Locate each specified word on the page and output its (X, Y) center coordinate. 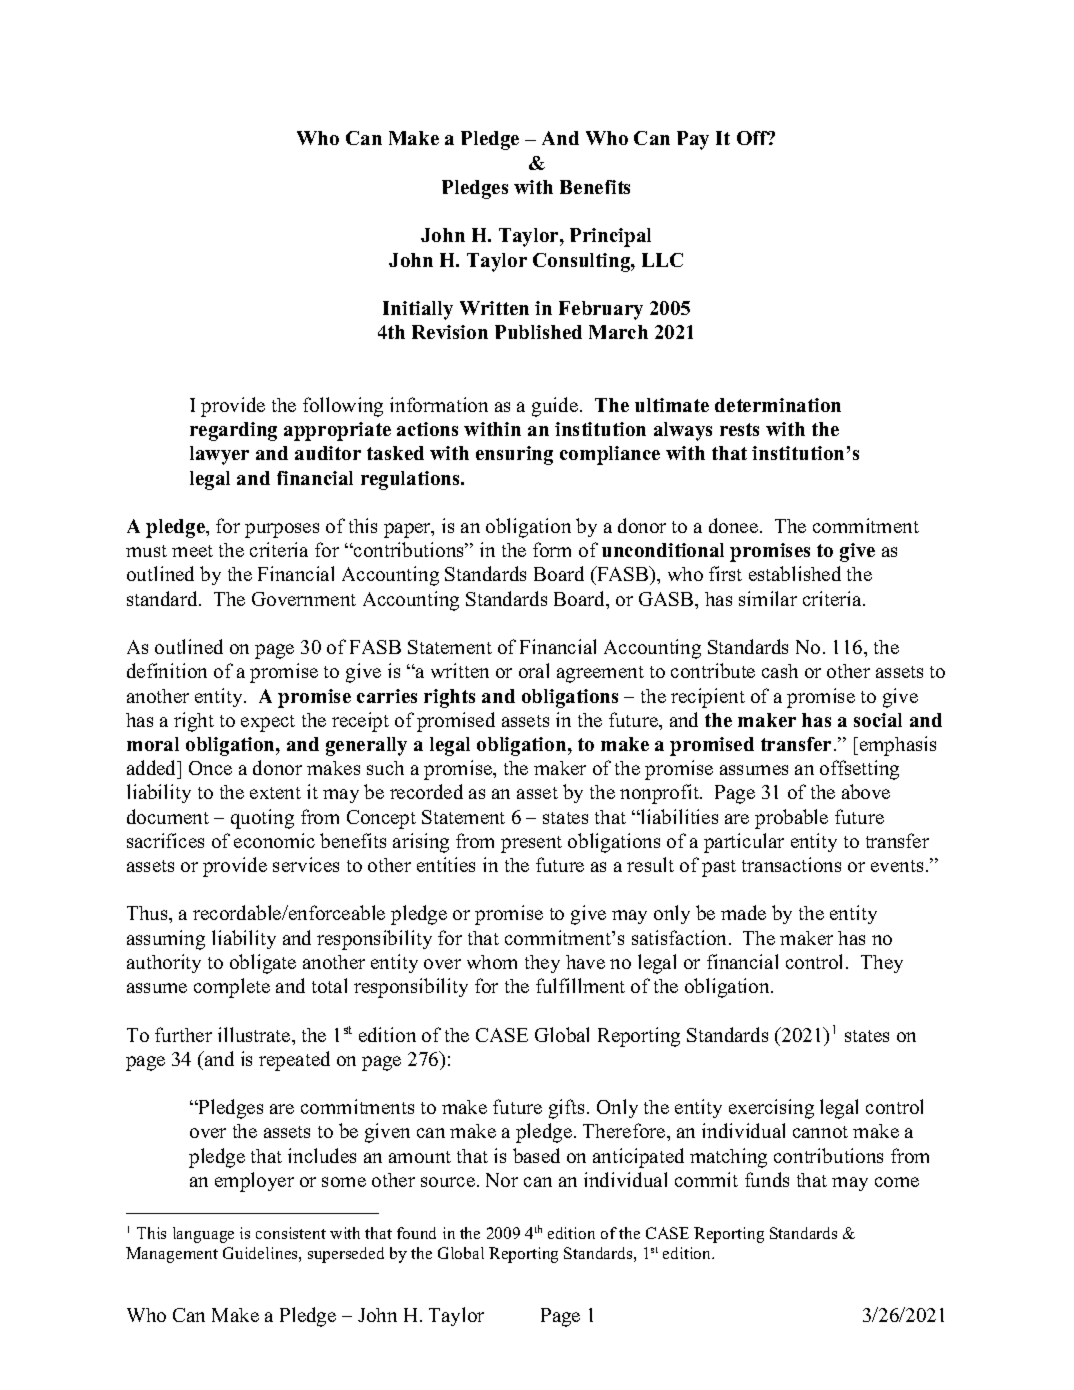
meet (192, 551)
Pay (693, 140)
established (795, 573)
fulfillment (580, 985)
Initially (418, 310)
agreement (600, 674)
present (531, 844)
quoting (262, 819)
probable (791, 819)
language (203, 1235)
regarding (233, 431)
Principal (610, 237)
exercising (771, 1109)
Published (538, 332)
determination (778, 405)
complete (232, 988)
